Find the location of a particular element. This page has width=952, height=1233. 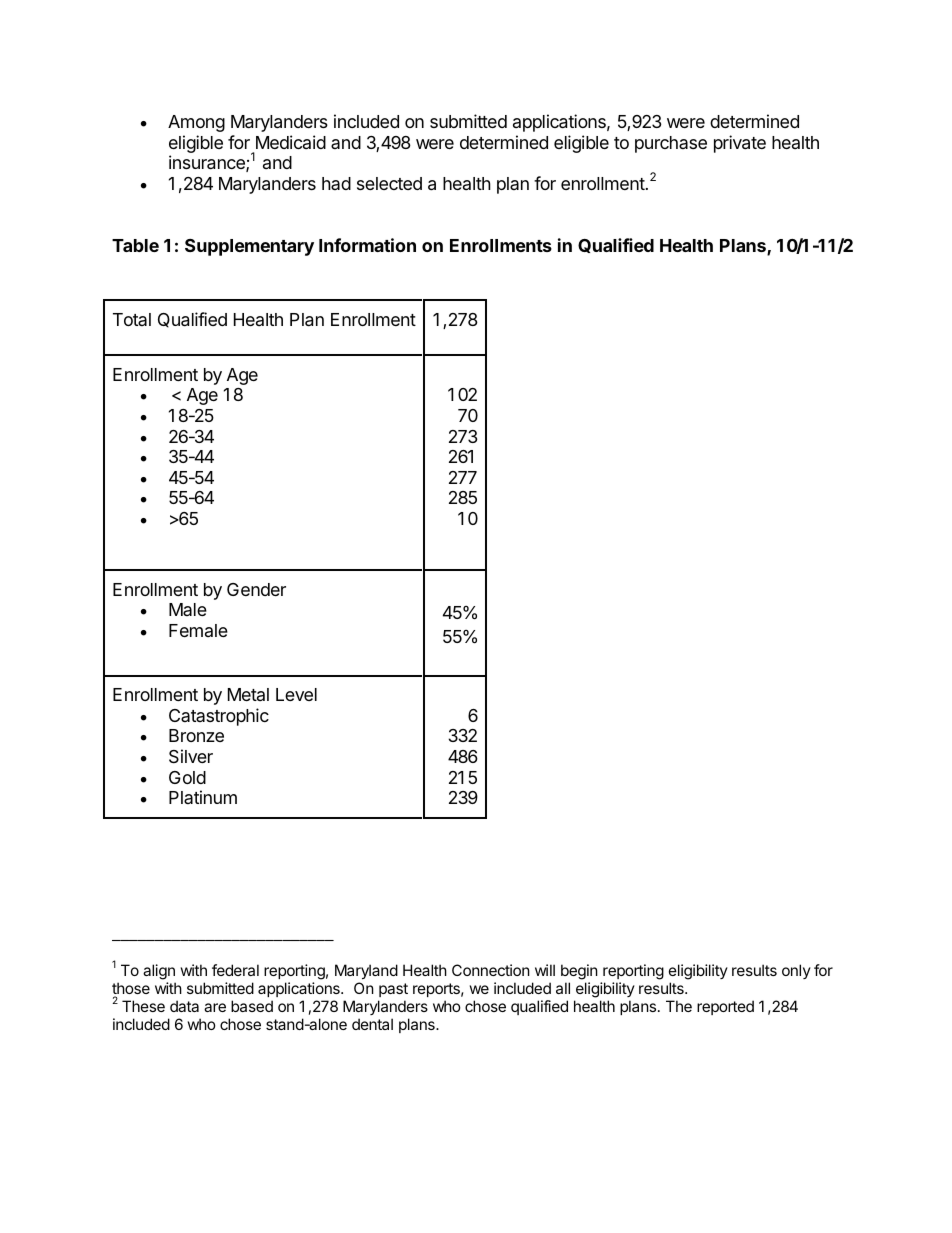

are is located at coordinates (215, 1007).
